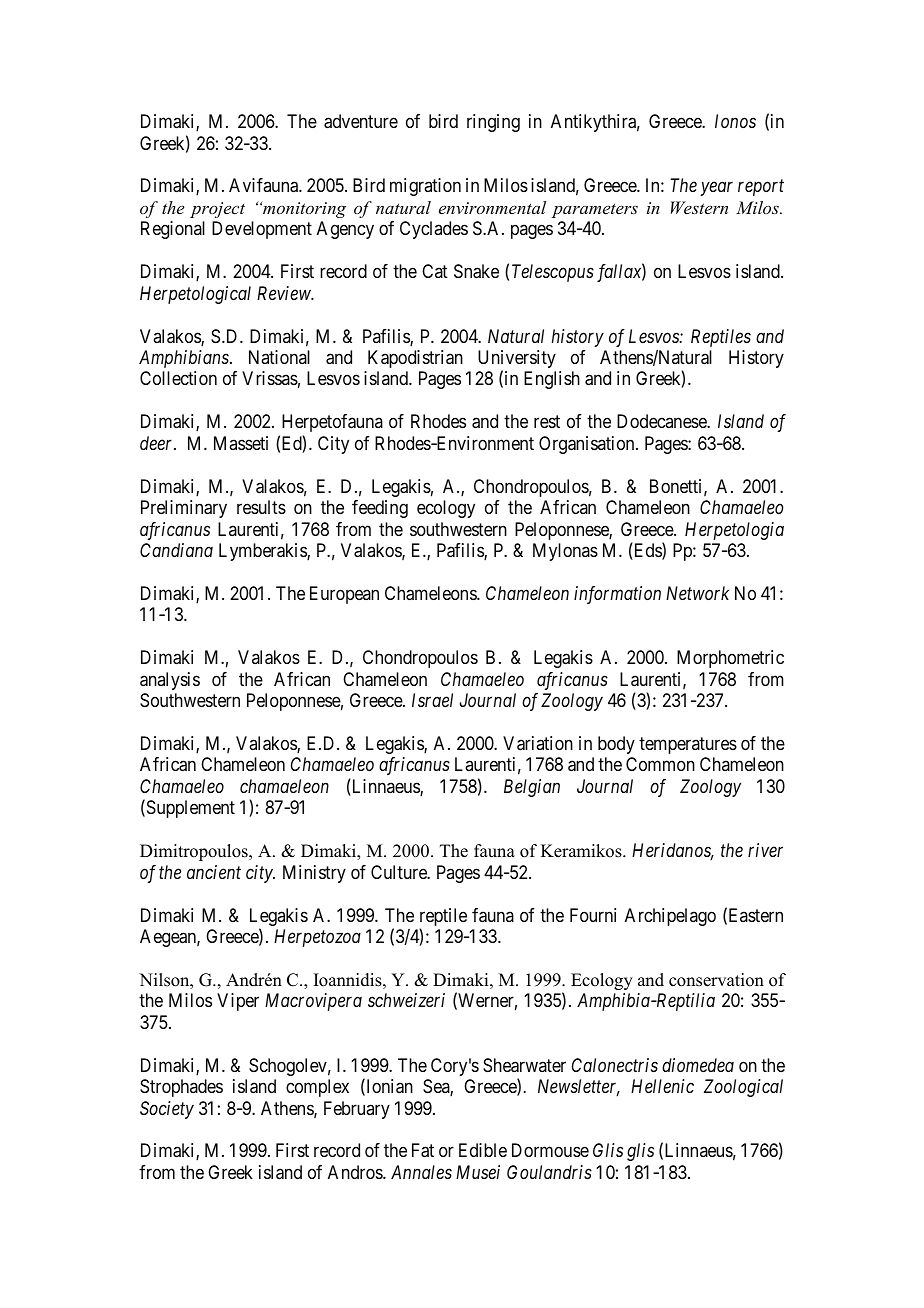 The image size is (924, 1308). What do you see at coordinates (217, 210) in the screenshot?
I see `project` at bounding box center [217, 210].
